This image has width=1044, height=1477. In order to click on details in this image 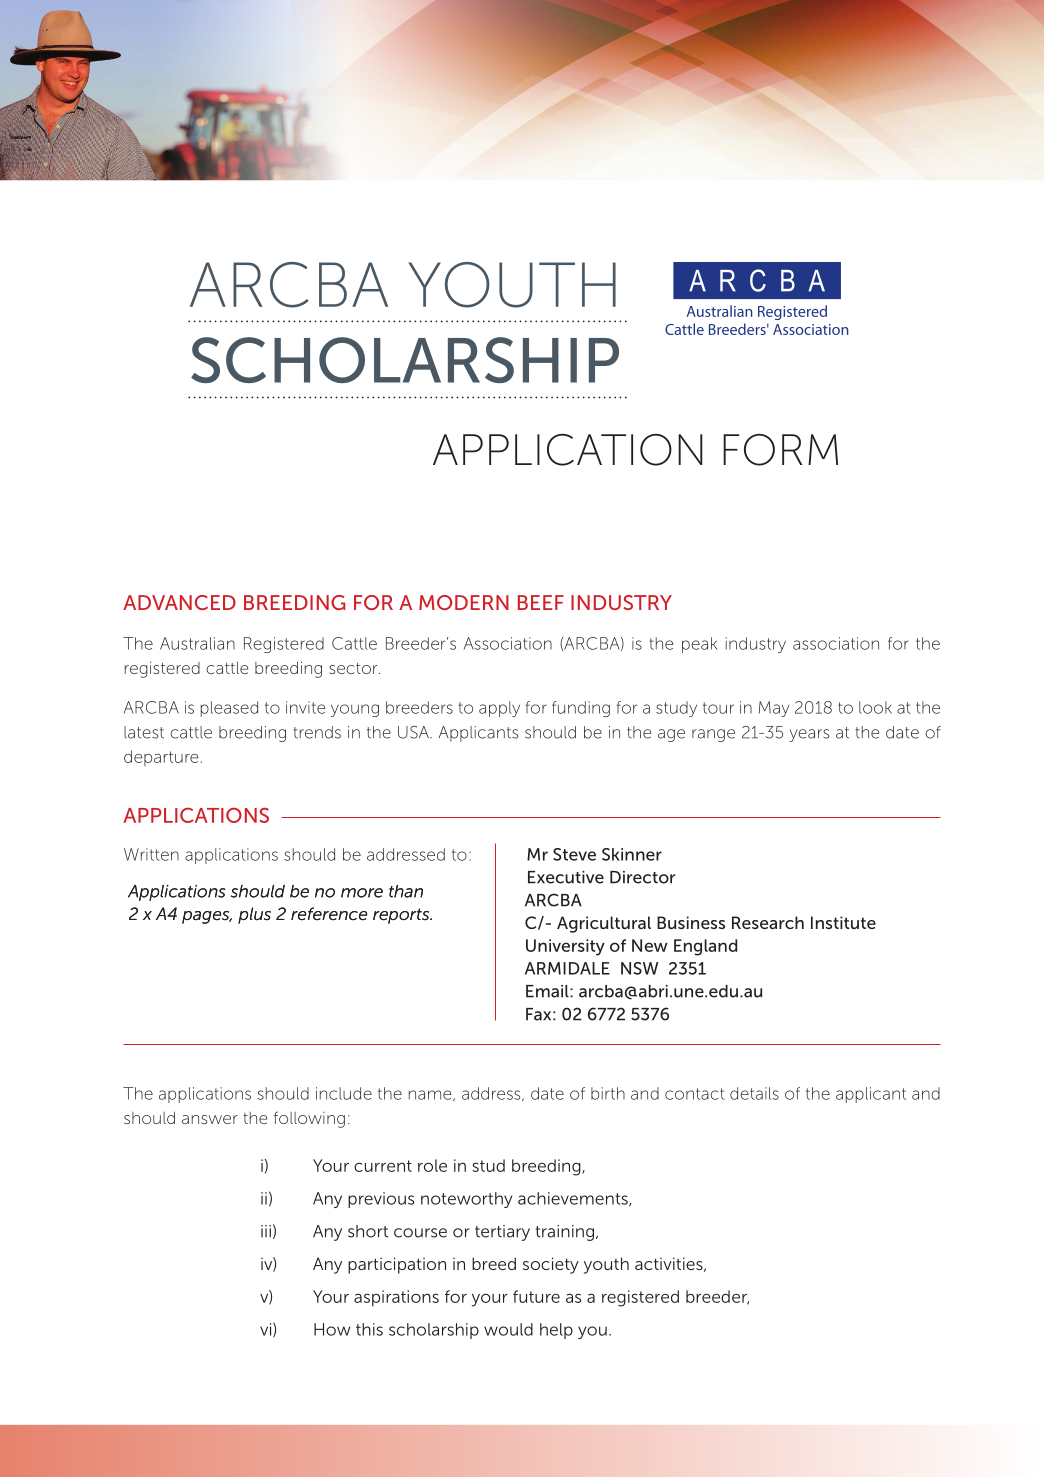, I will do `click(754, 1093)`.
